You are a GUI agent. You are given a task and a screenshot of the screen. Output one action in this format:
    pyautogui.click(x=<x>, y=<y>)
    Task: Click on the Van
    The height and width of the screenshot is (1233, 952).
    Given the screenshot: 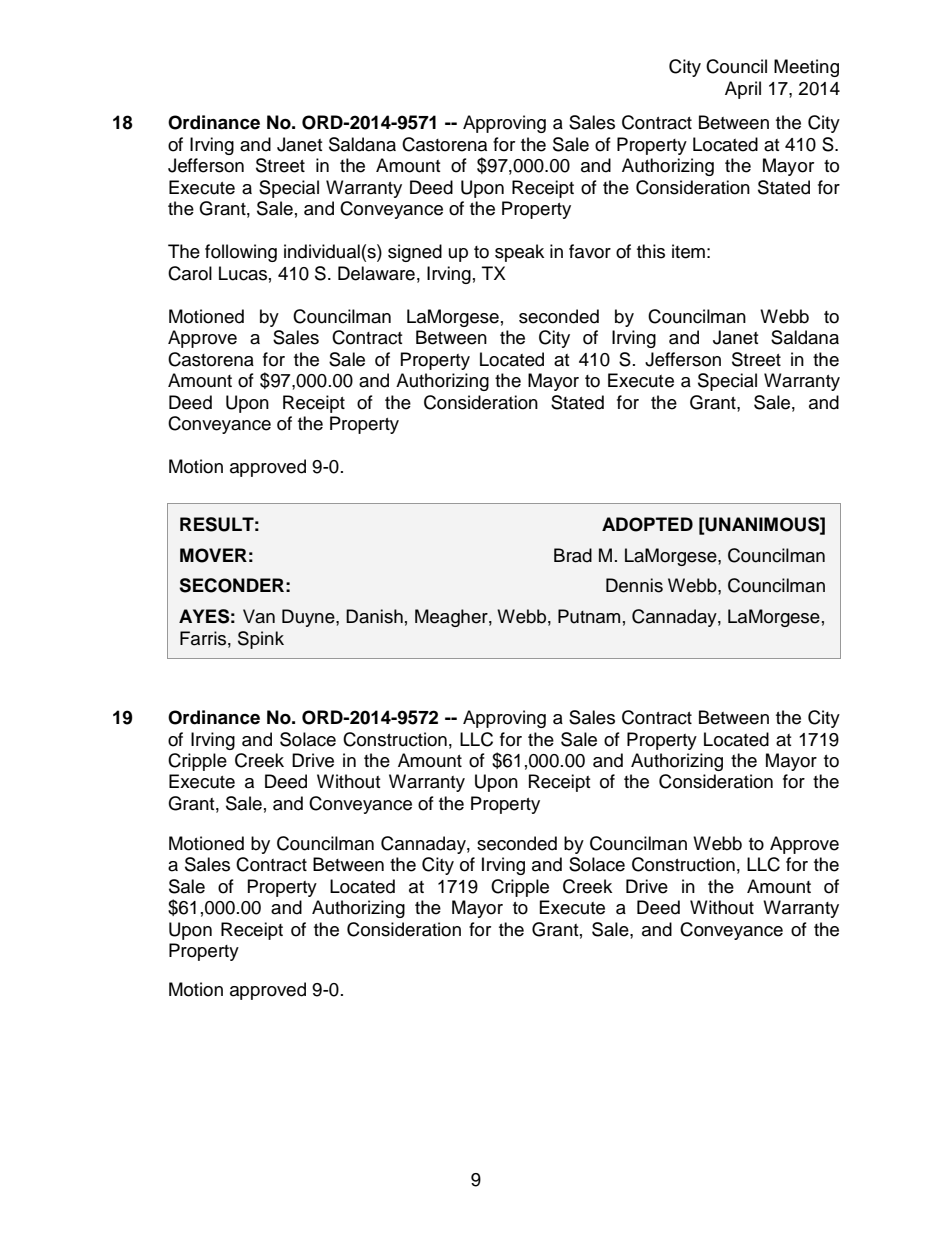 What is the action you would take?
    pyautogui.click(x=259, y=616)
